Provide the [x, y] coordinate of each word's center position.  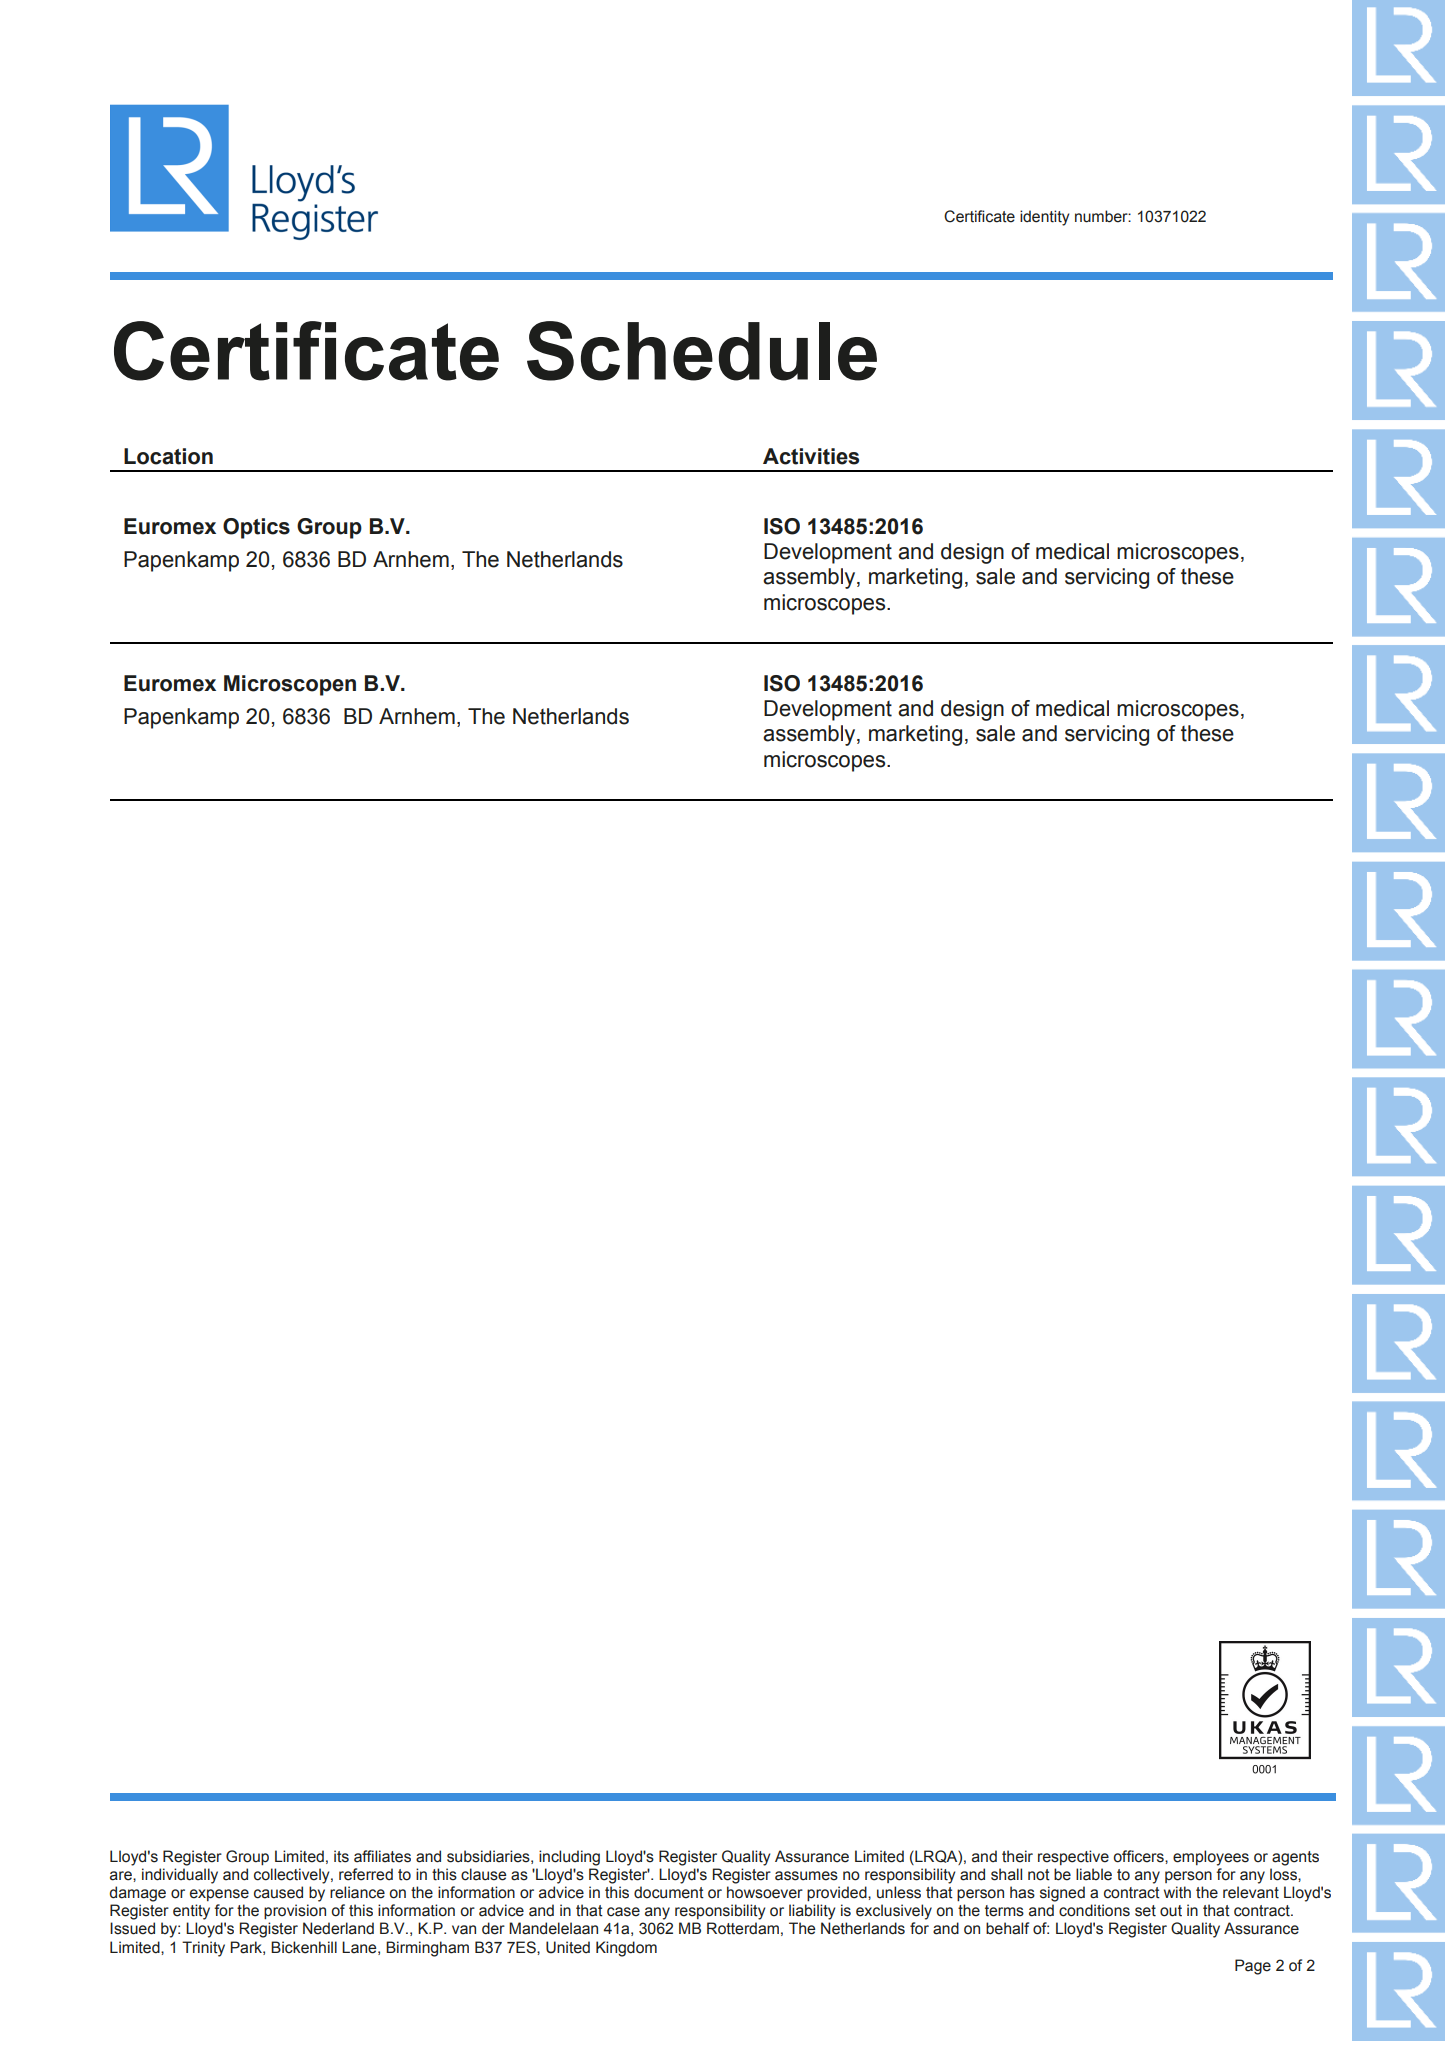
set [1145, 1911]
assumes [806, 1876]
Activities [811, 456]
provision [295, 1911]
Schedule [702, 351]
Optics [256, 528]
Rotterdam [743, 1928]
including [569, 1858]
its [341, 1856]
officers [1139, 1856]
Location [168, 456]
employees [1211, 1858]
